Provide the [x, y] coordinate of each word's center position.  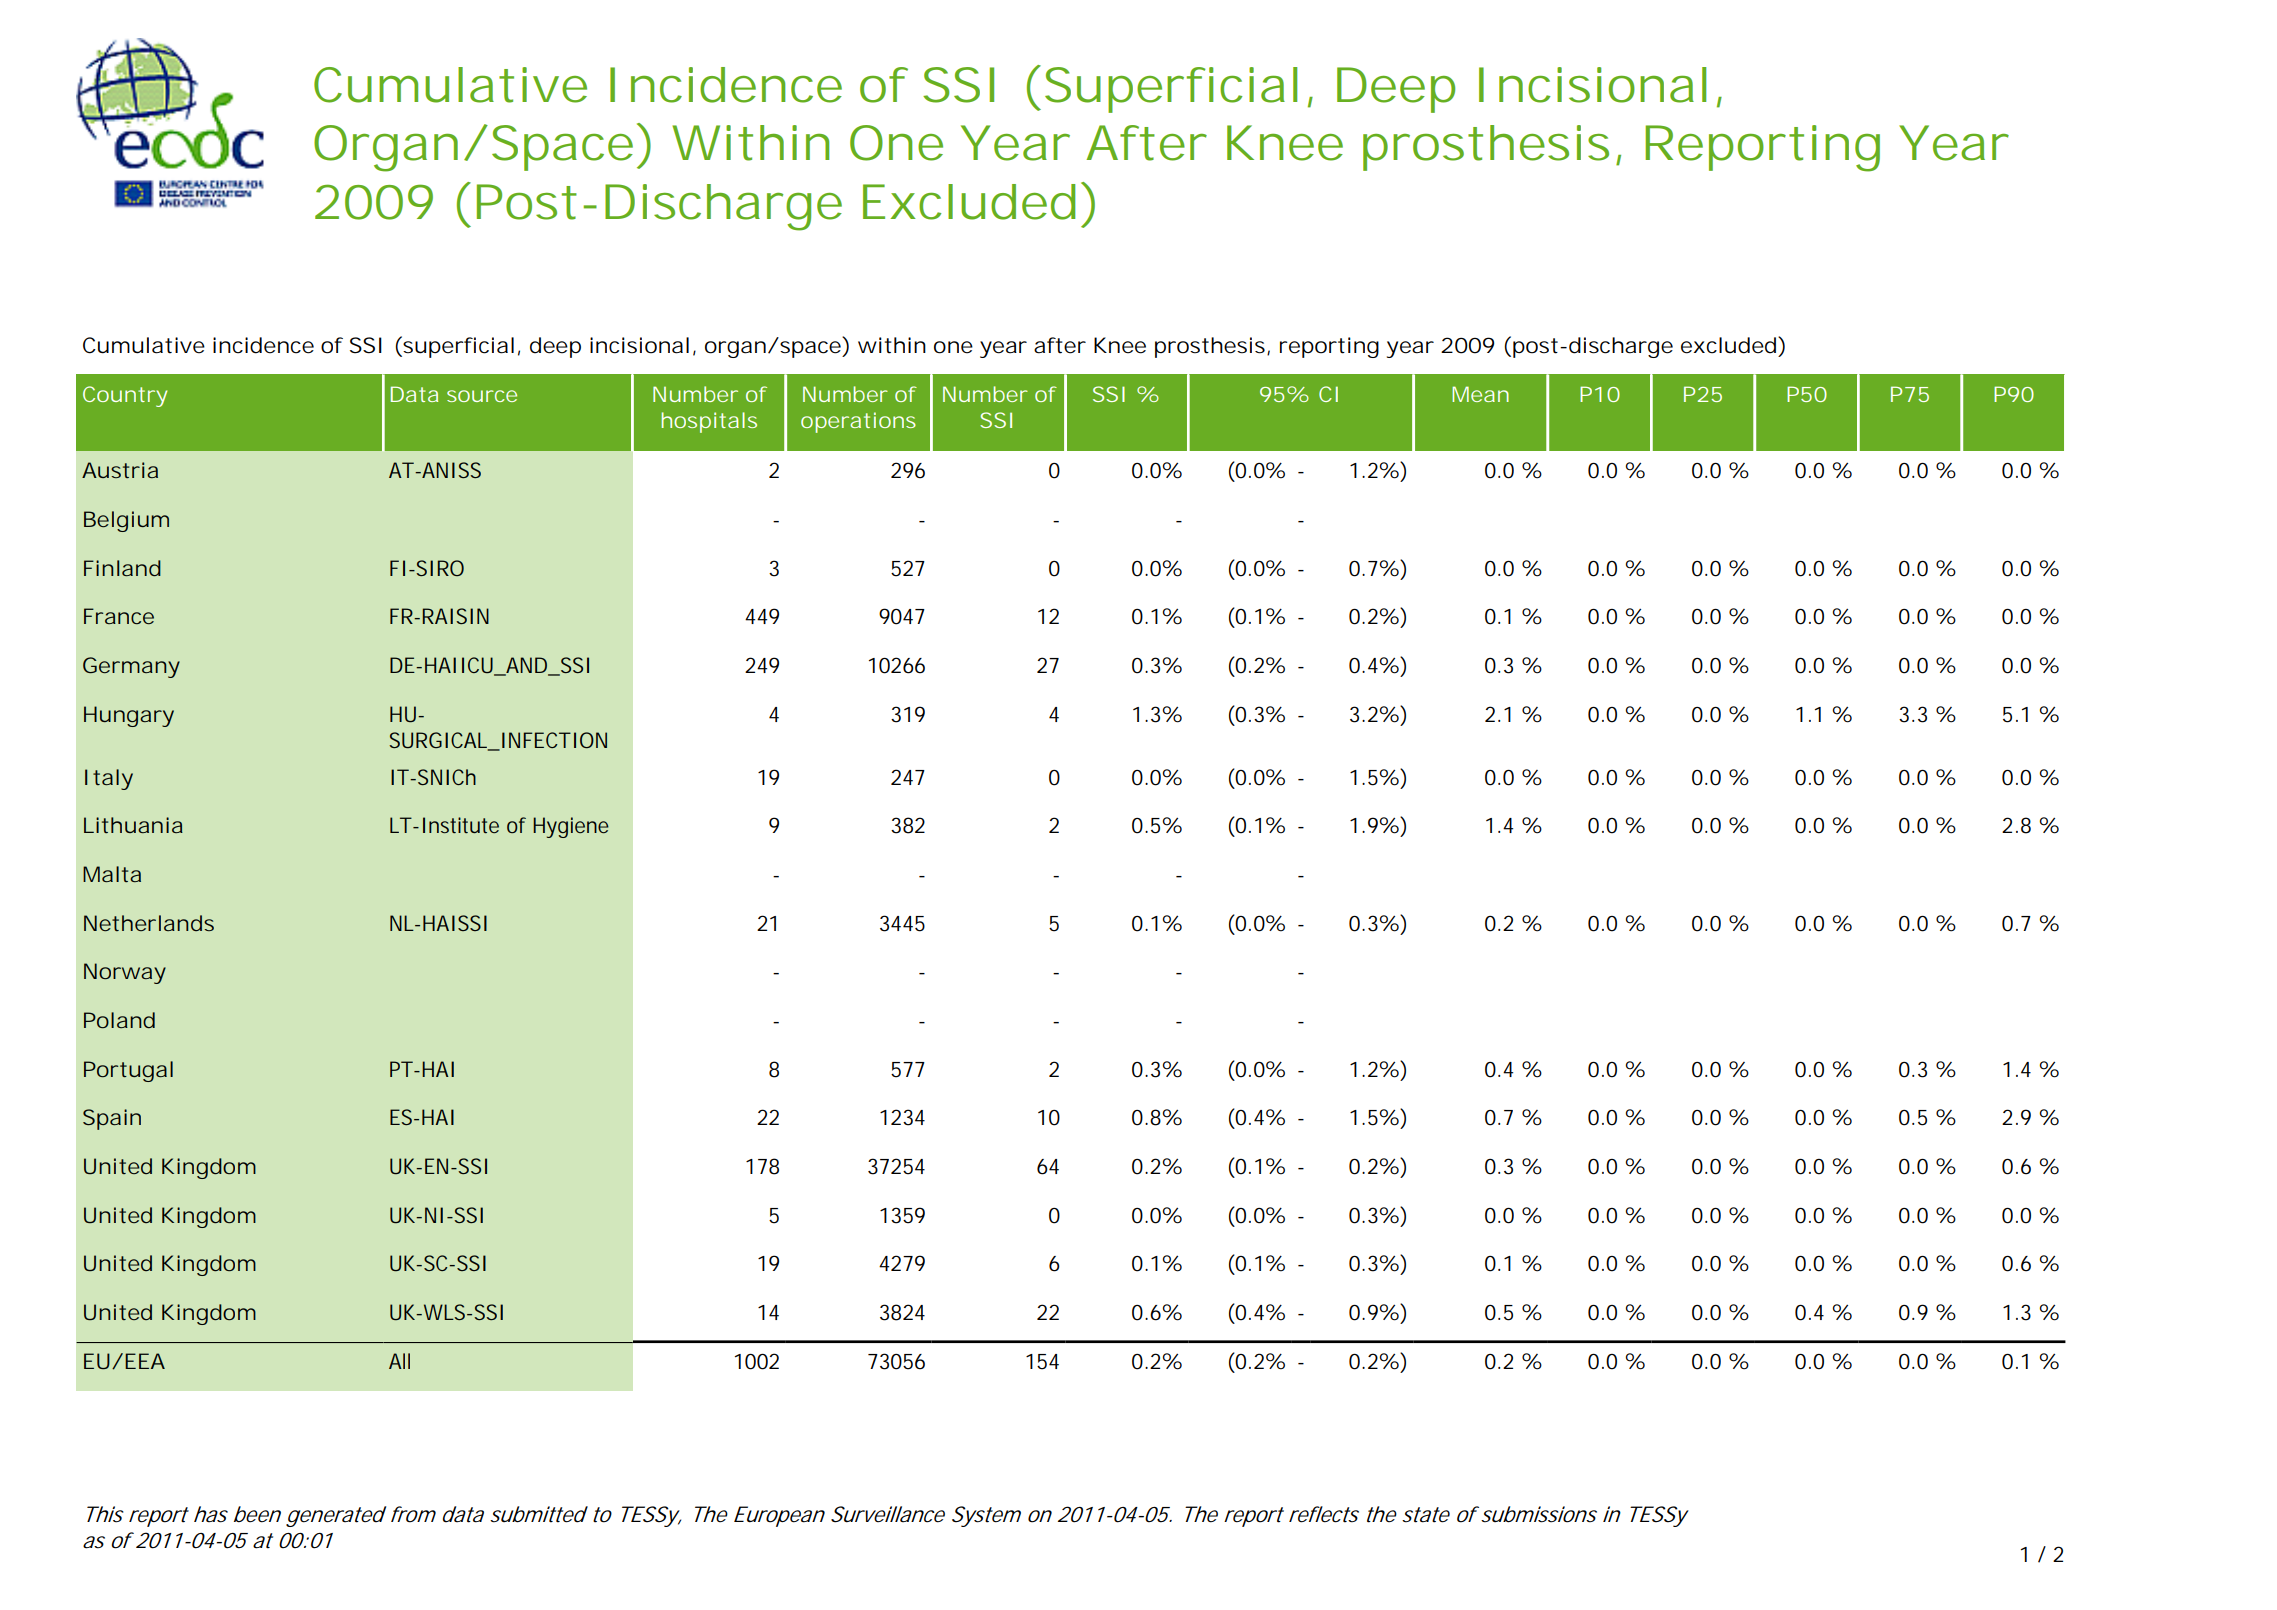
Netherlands [149, 923]
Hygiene [571, 827]
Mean [1480, 394]
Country [125, 396]
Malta [112, 874]
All [399, 1361]
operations [858, 422]
